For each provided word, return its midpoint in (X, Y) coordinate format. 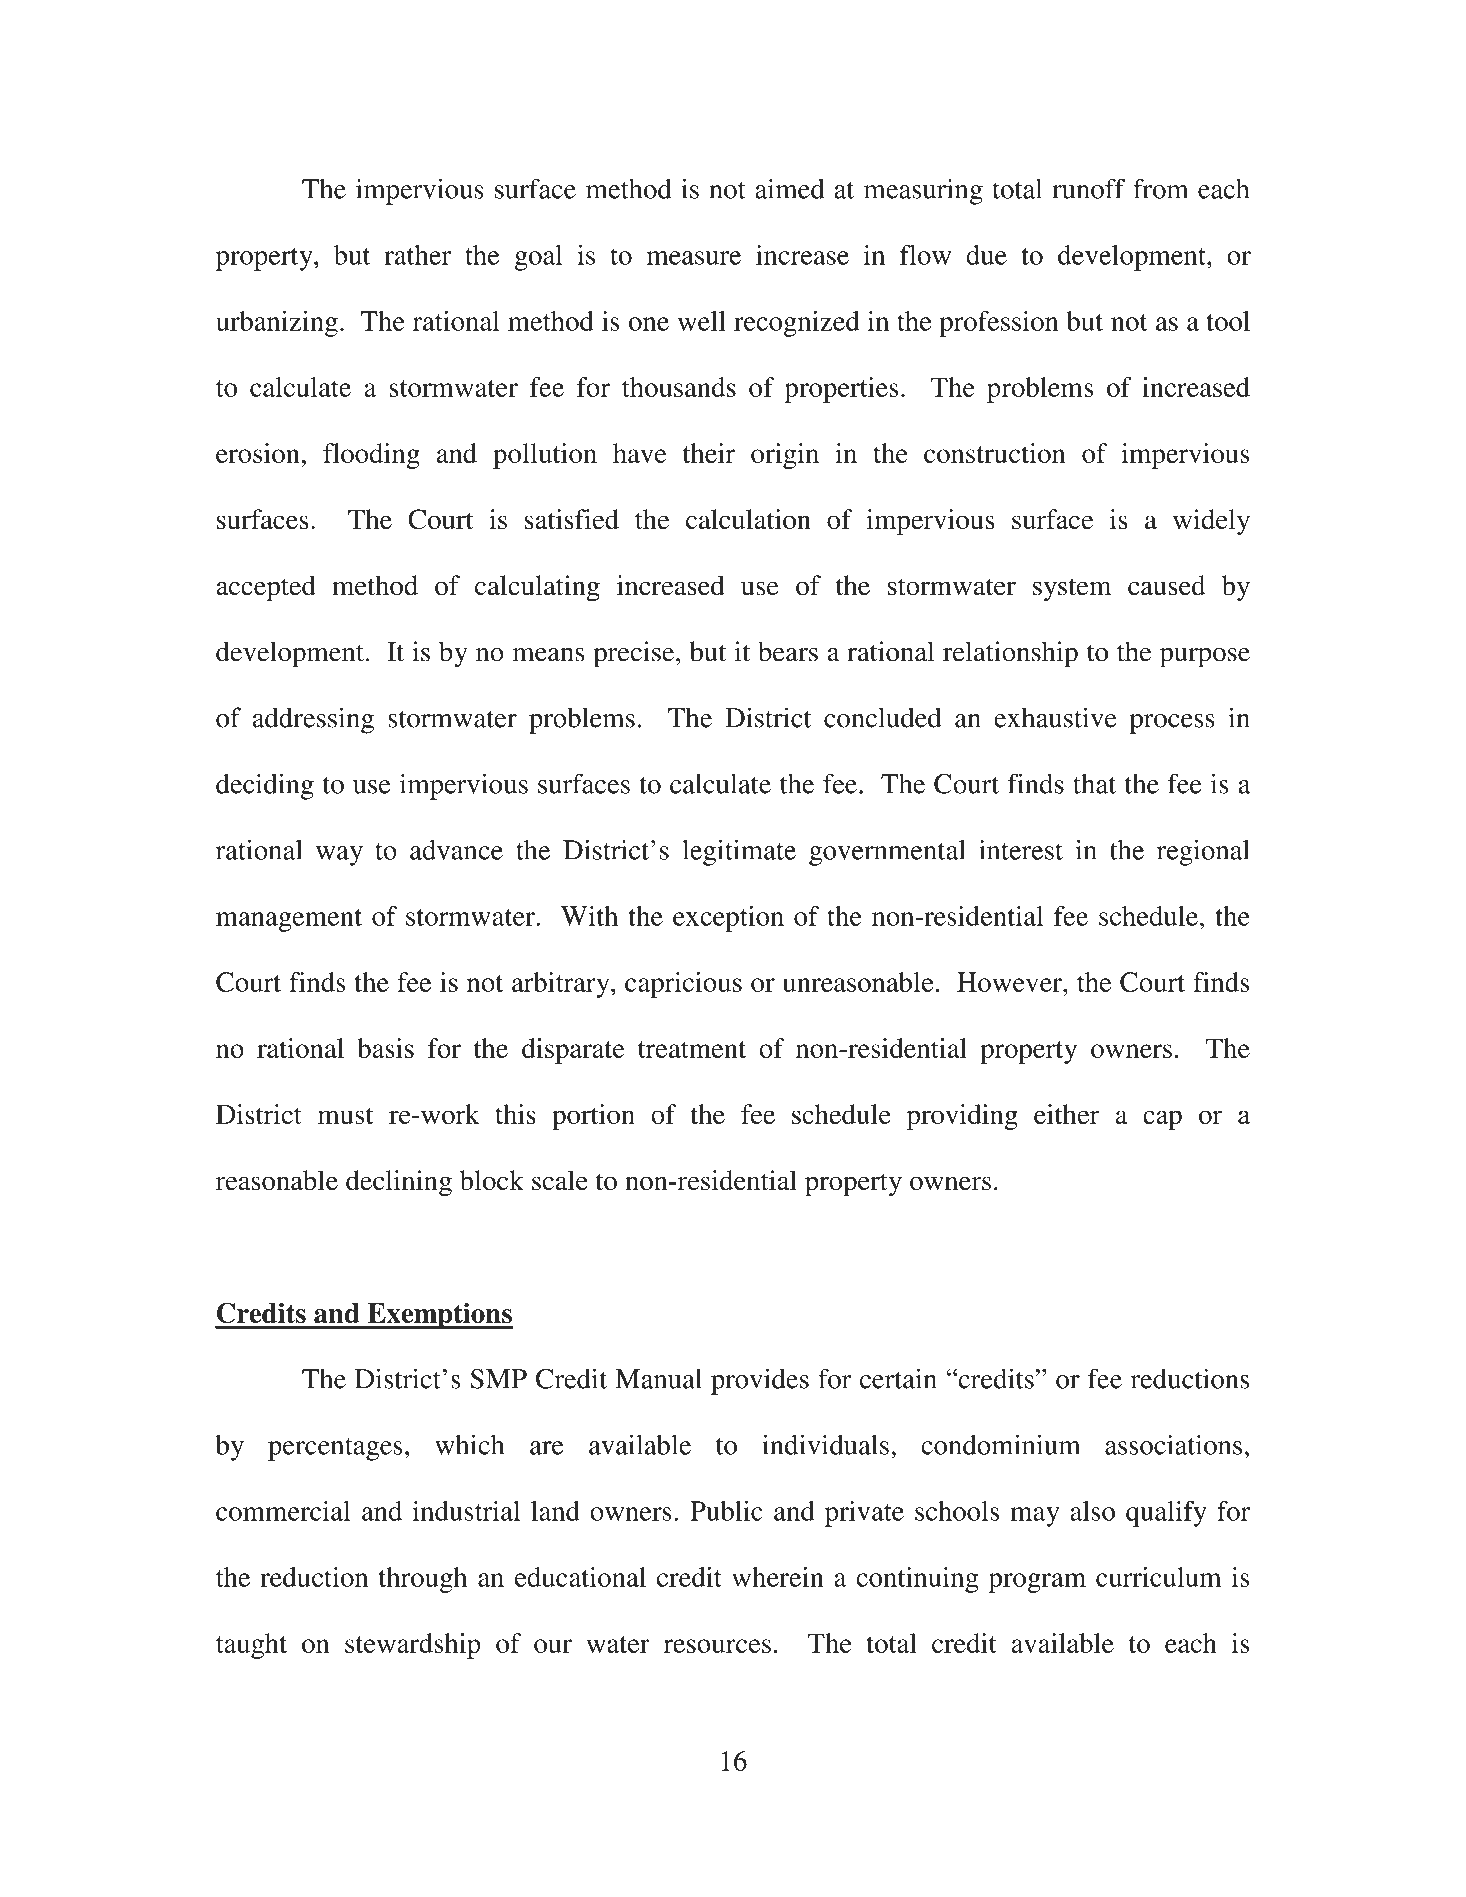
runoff (1088, 188)
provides (760, 1381)
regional (1203, 852)
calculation (748, 519)
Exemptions (439, 1316)
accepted (266, 588)
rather (417, 255)
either (1067, 1114)
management (289, 920)
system (1072, 590)
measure (694, 258)
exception (728, 919)
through (423, 1580)
